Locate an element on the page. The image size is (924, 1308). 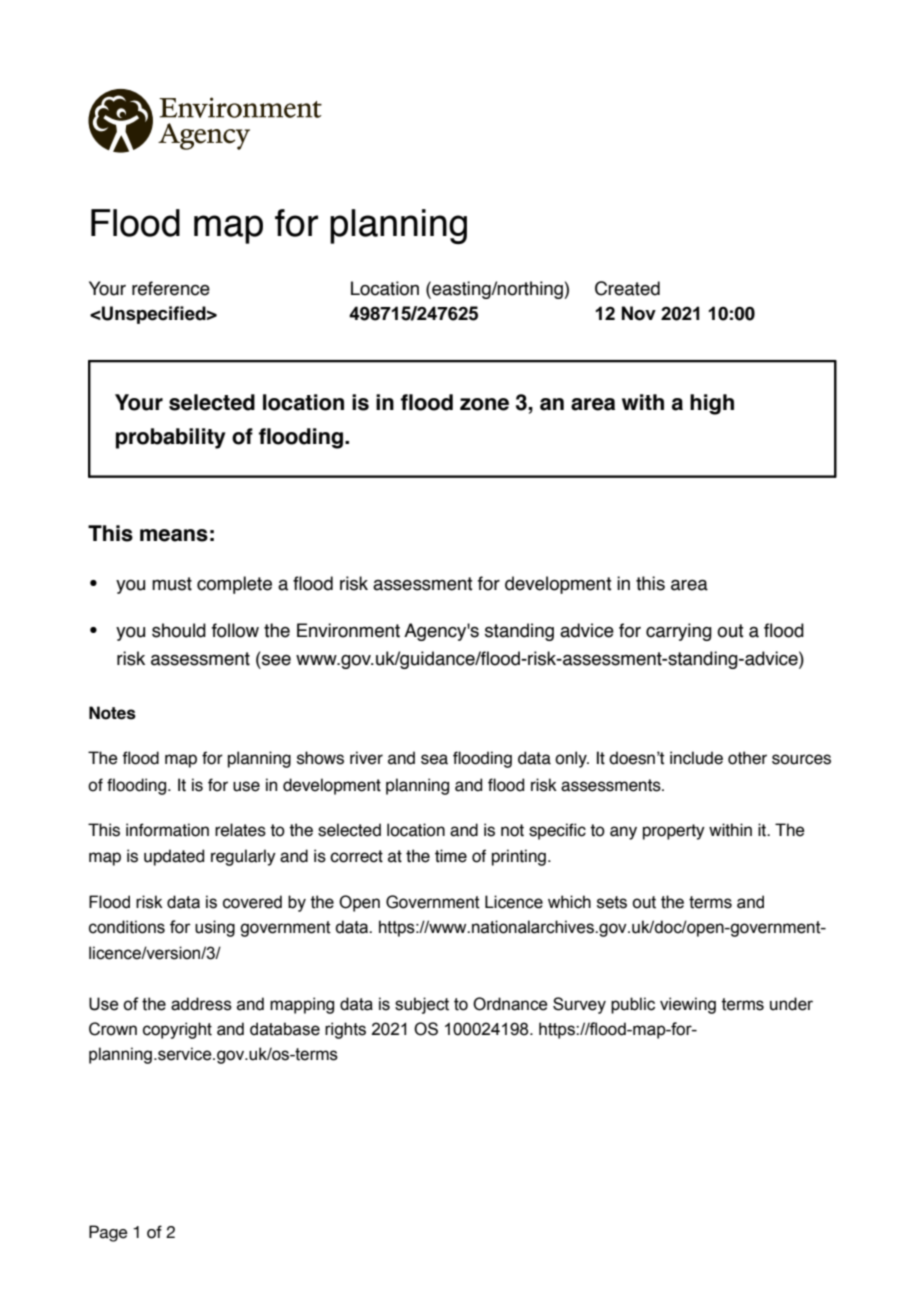
Nov is located at coordinates (639, 313).
